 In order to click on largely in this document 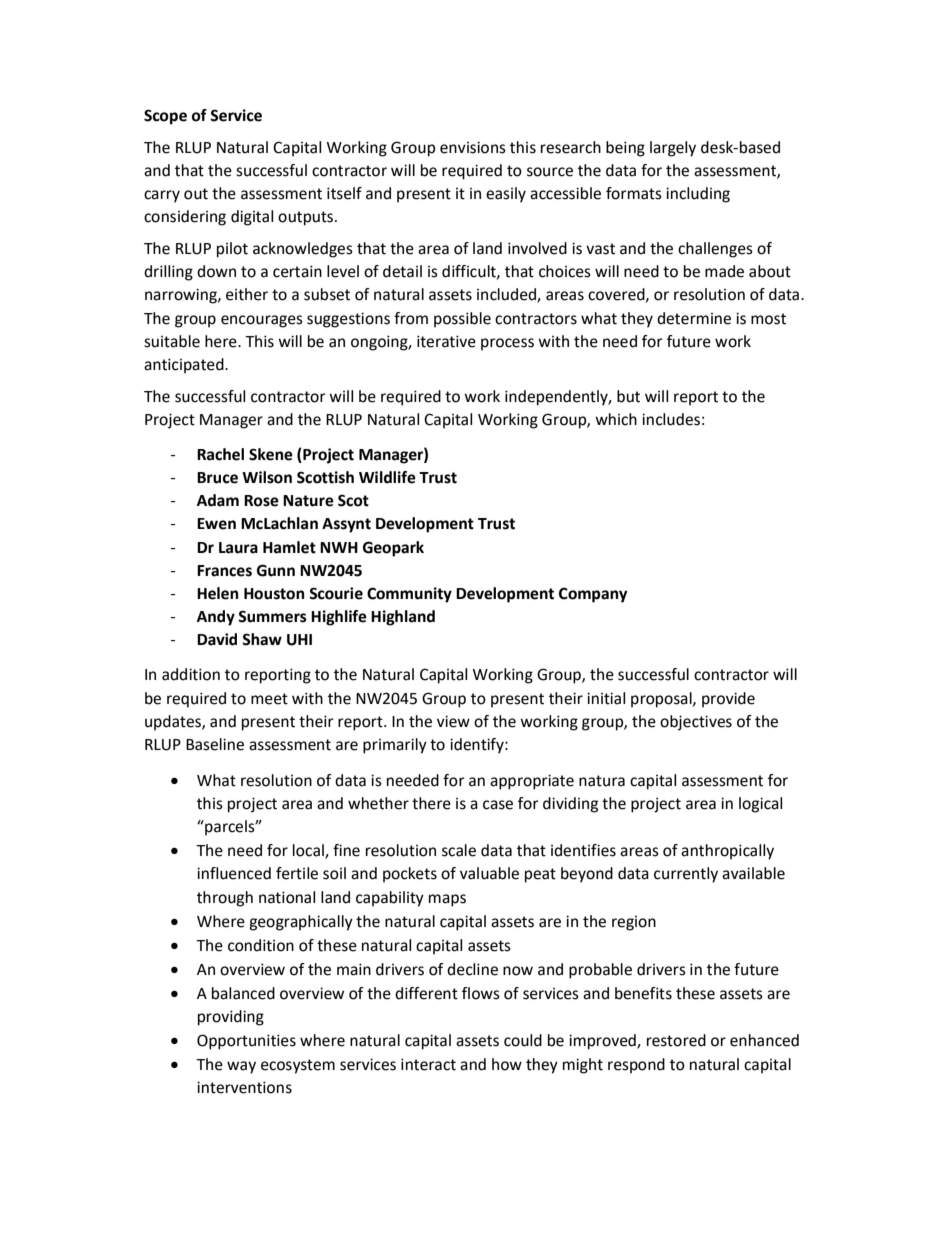, I will do `click(673, 149)`.
